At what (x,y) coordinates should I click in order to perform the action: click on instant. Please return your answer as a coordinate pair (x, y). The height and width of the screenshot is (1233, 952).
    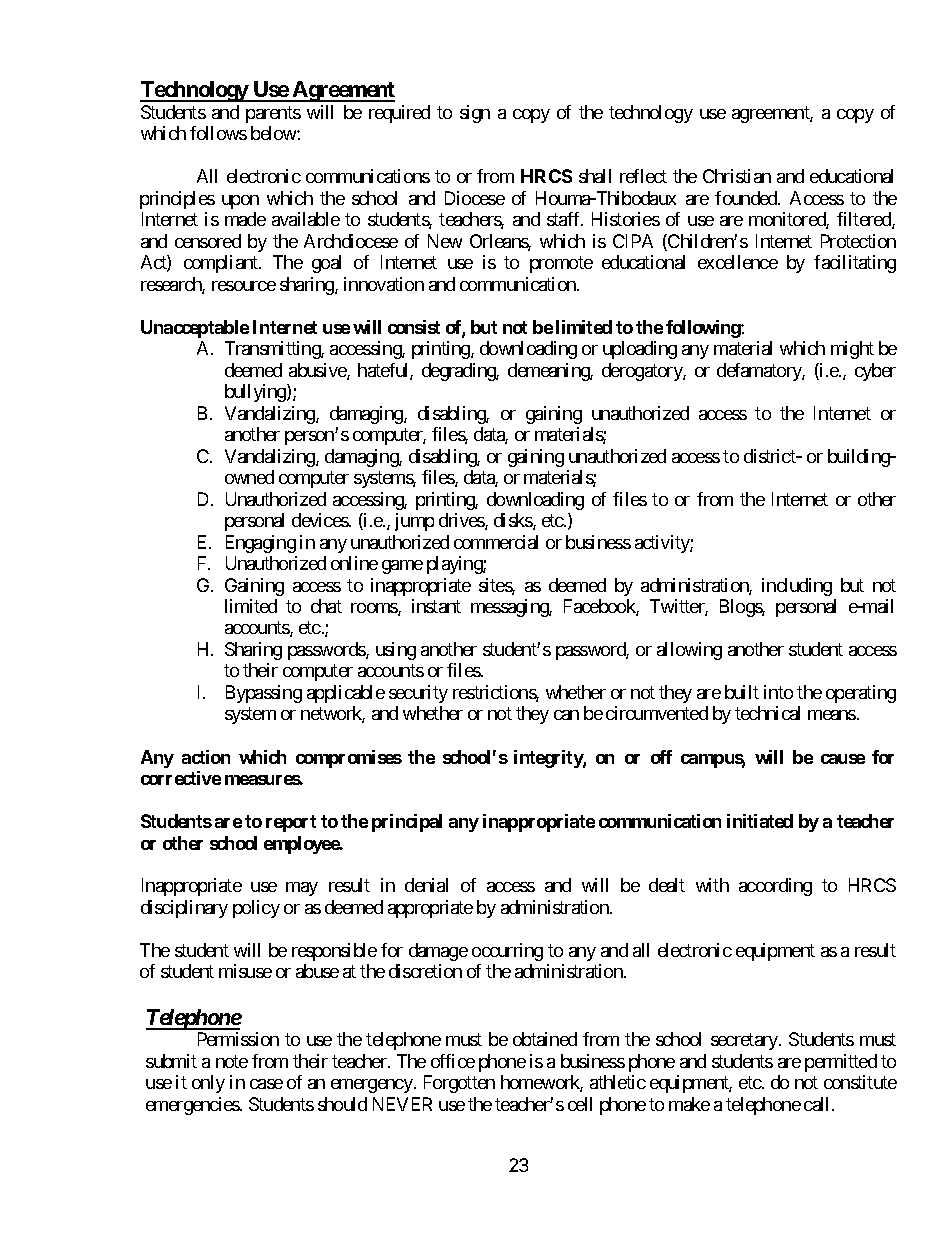
    Looking at the image, I should click on (436, 606).
